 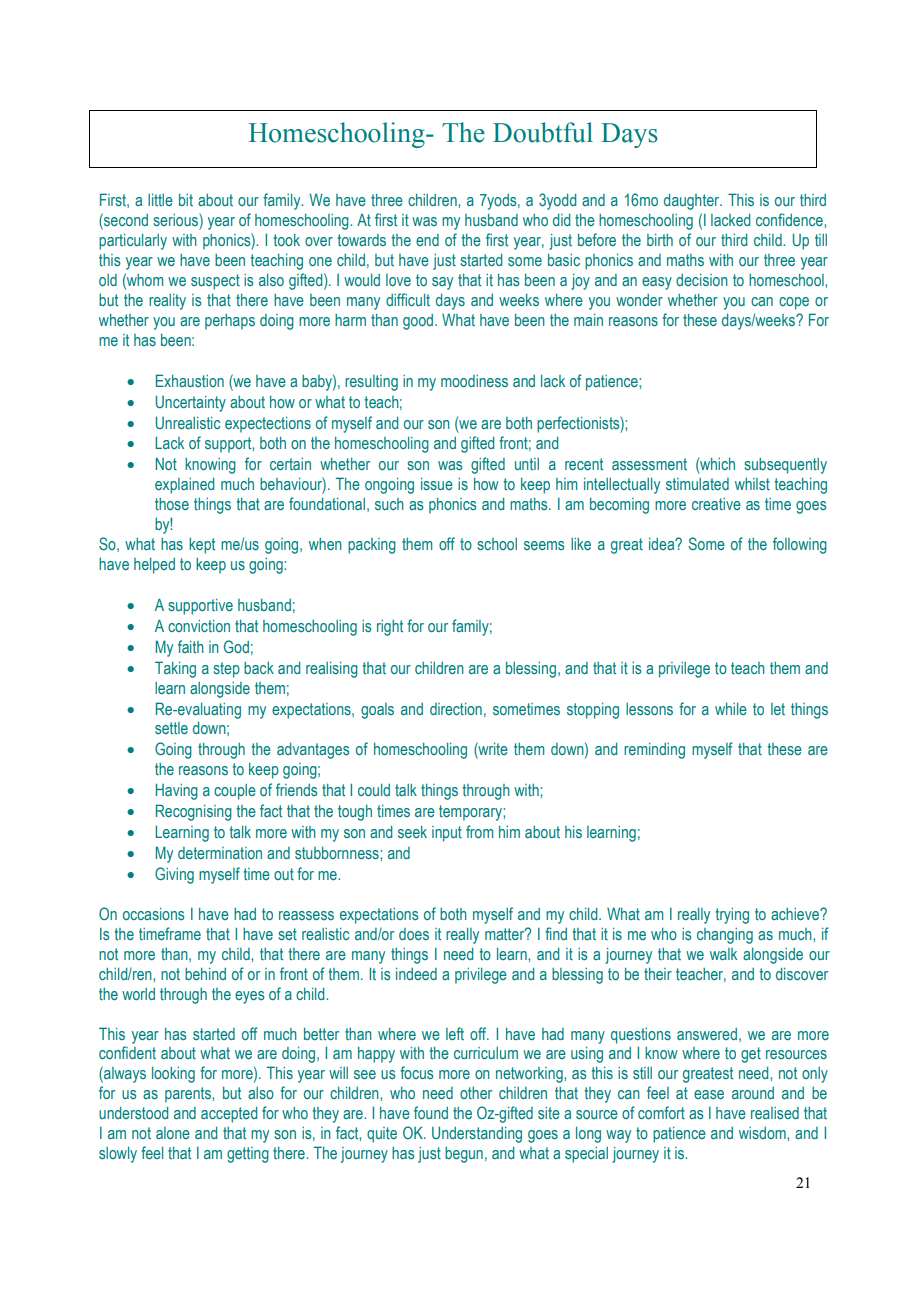 What do you see at coordinates (693, 202) in the screenshot?
I see `daughter` at bounding box center [693, 202].
